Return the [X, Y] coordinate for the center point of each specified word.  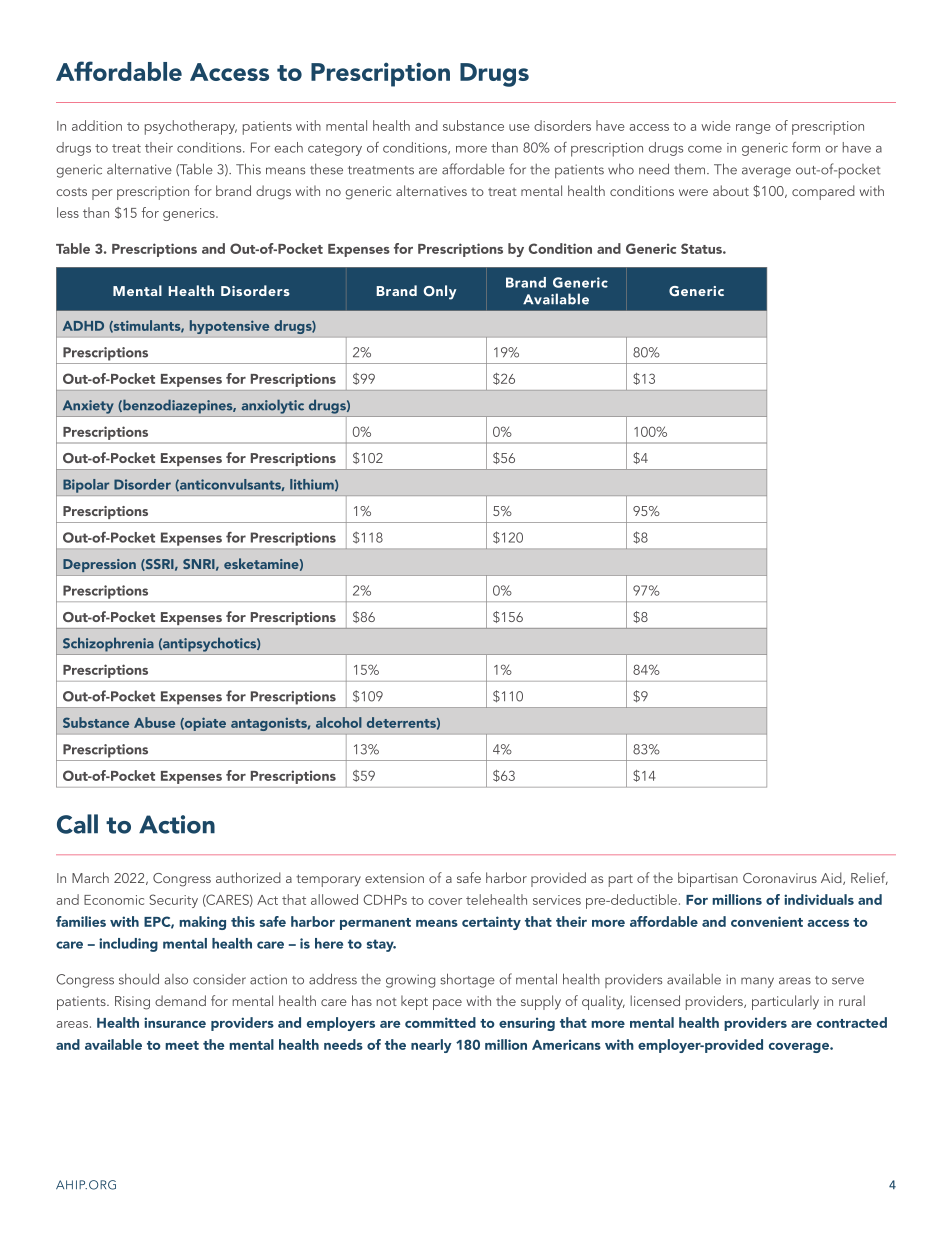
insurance [175, 1022]
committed [440, 1022]
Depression [99, 565]
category [335, 150]
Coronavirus [780, 878]
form [806, 147]
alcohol [339, 722]
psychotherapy [191, 127]
